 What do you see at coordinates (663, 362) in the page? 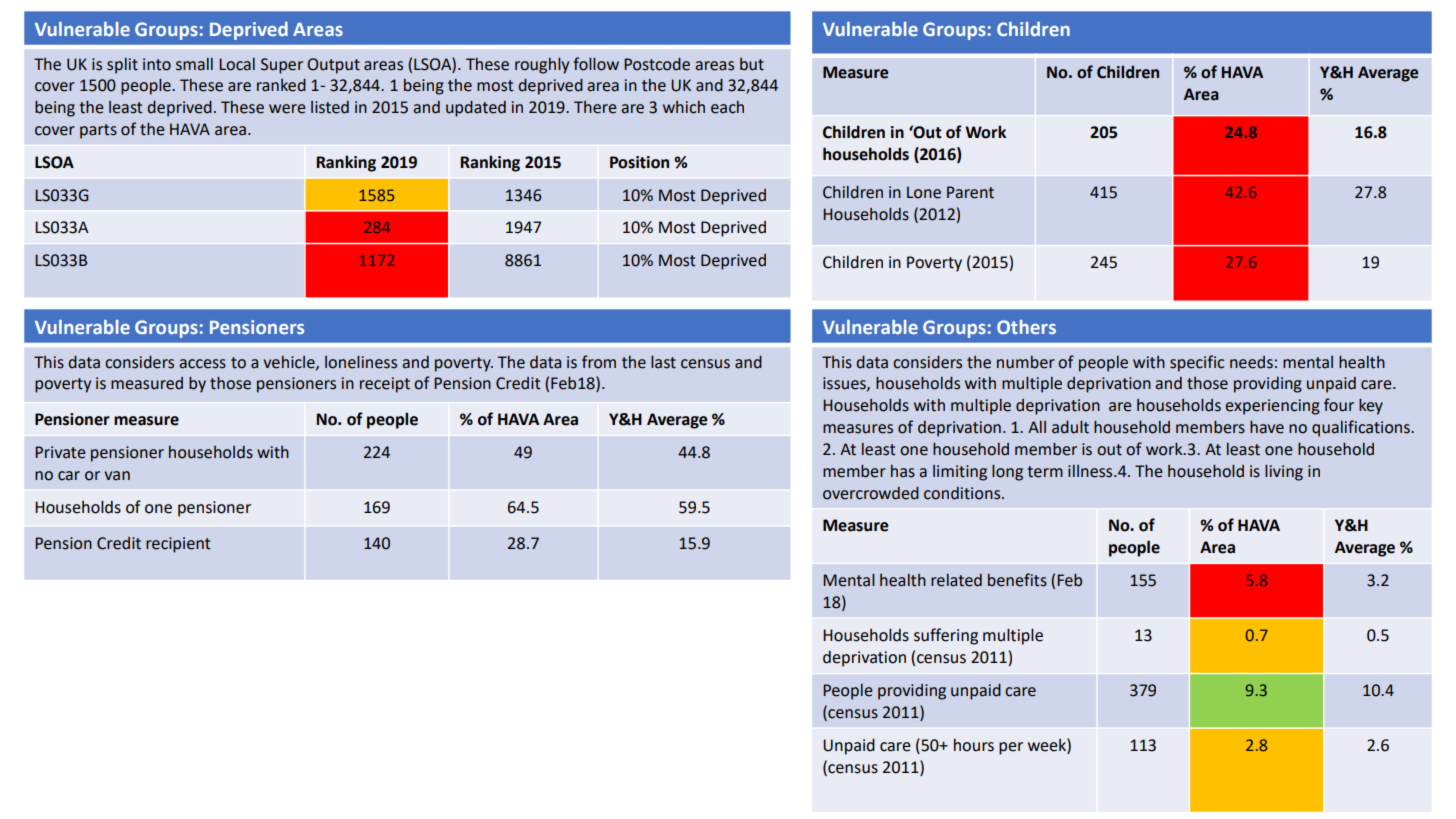
I see `last` at bounding box center [663, 362].
